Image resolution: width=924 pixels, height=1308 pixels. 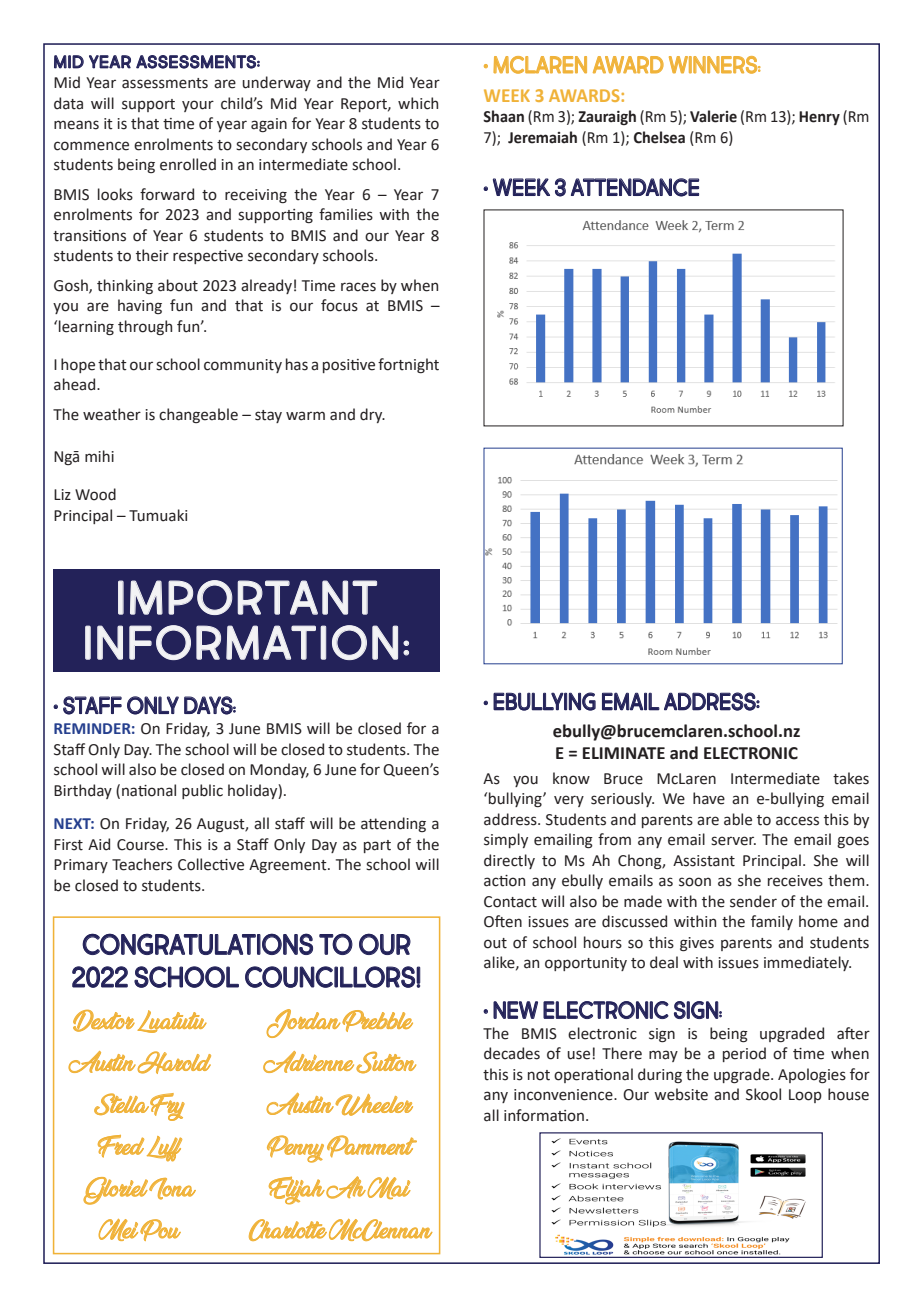 What do you see at coordinates (198, 106) in the screenshot?
I see `your` at bounding box center [198, 106].
